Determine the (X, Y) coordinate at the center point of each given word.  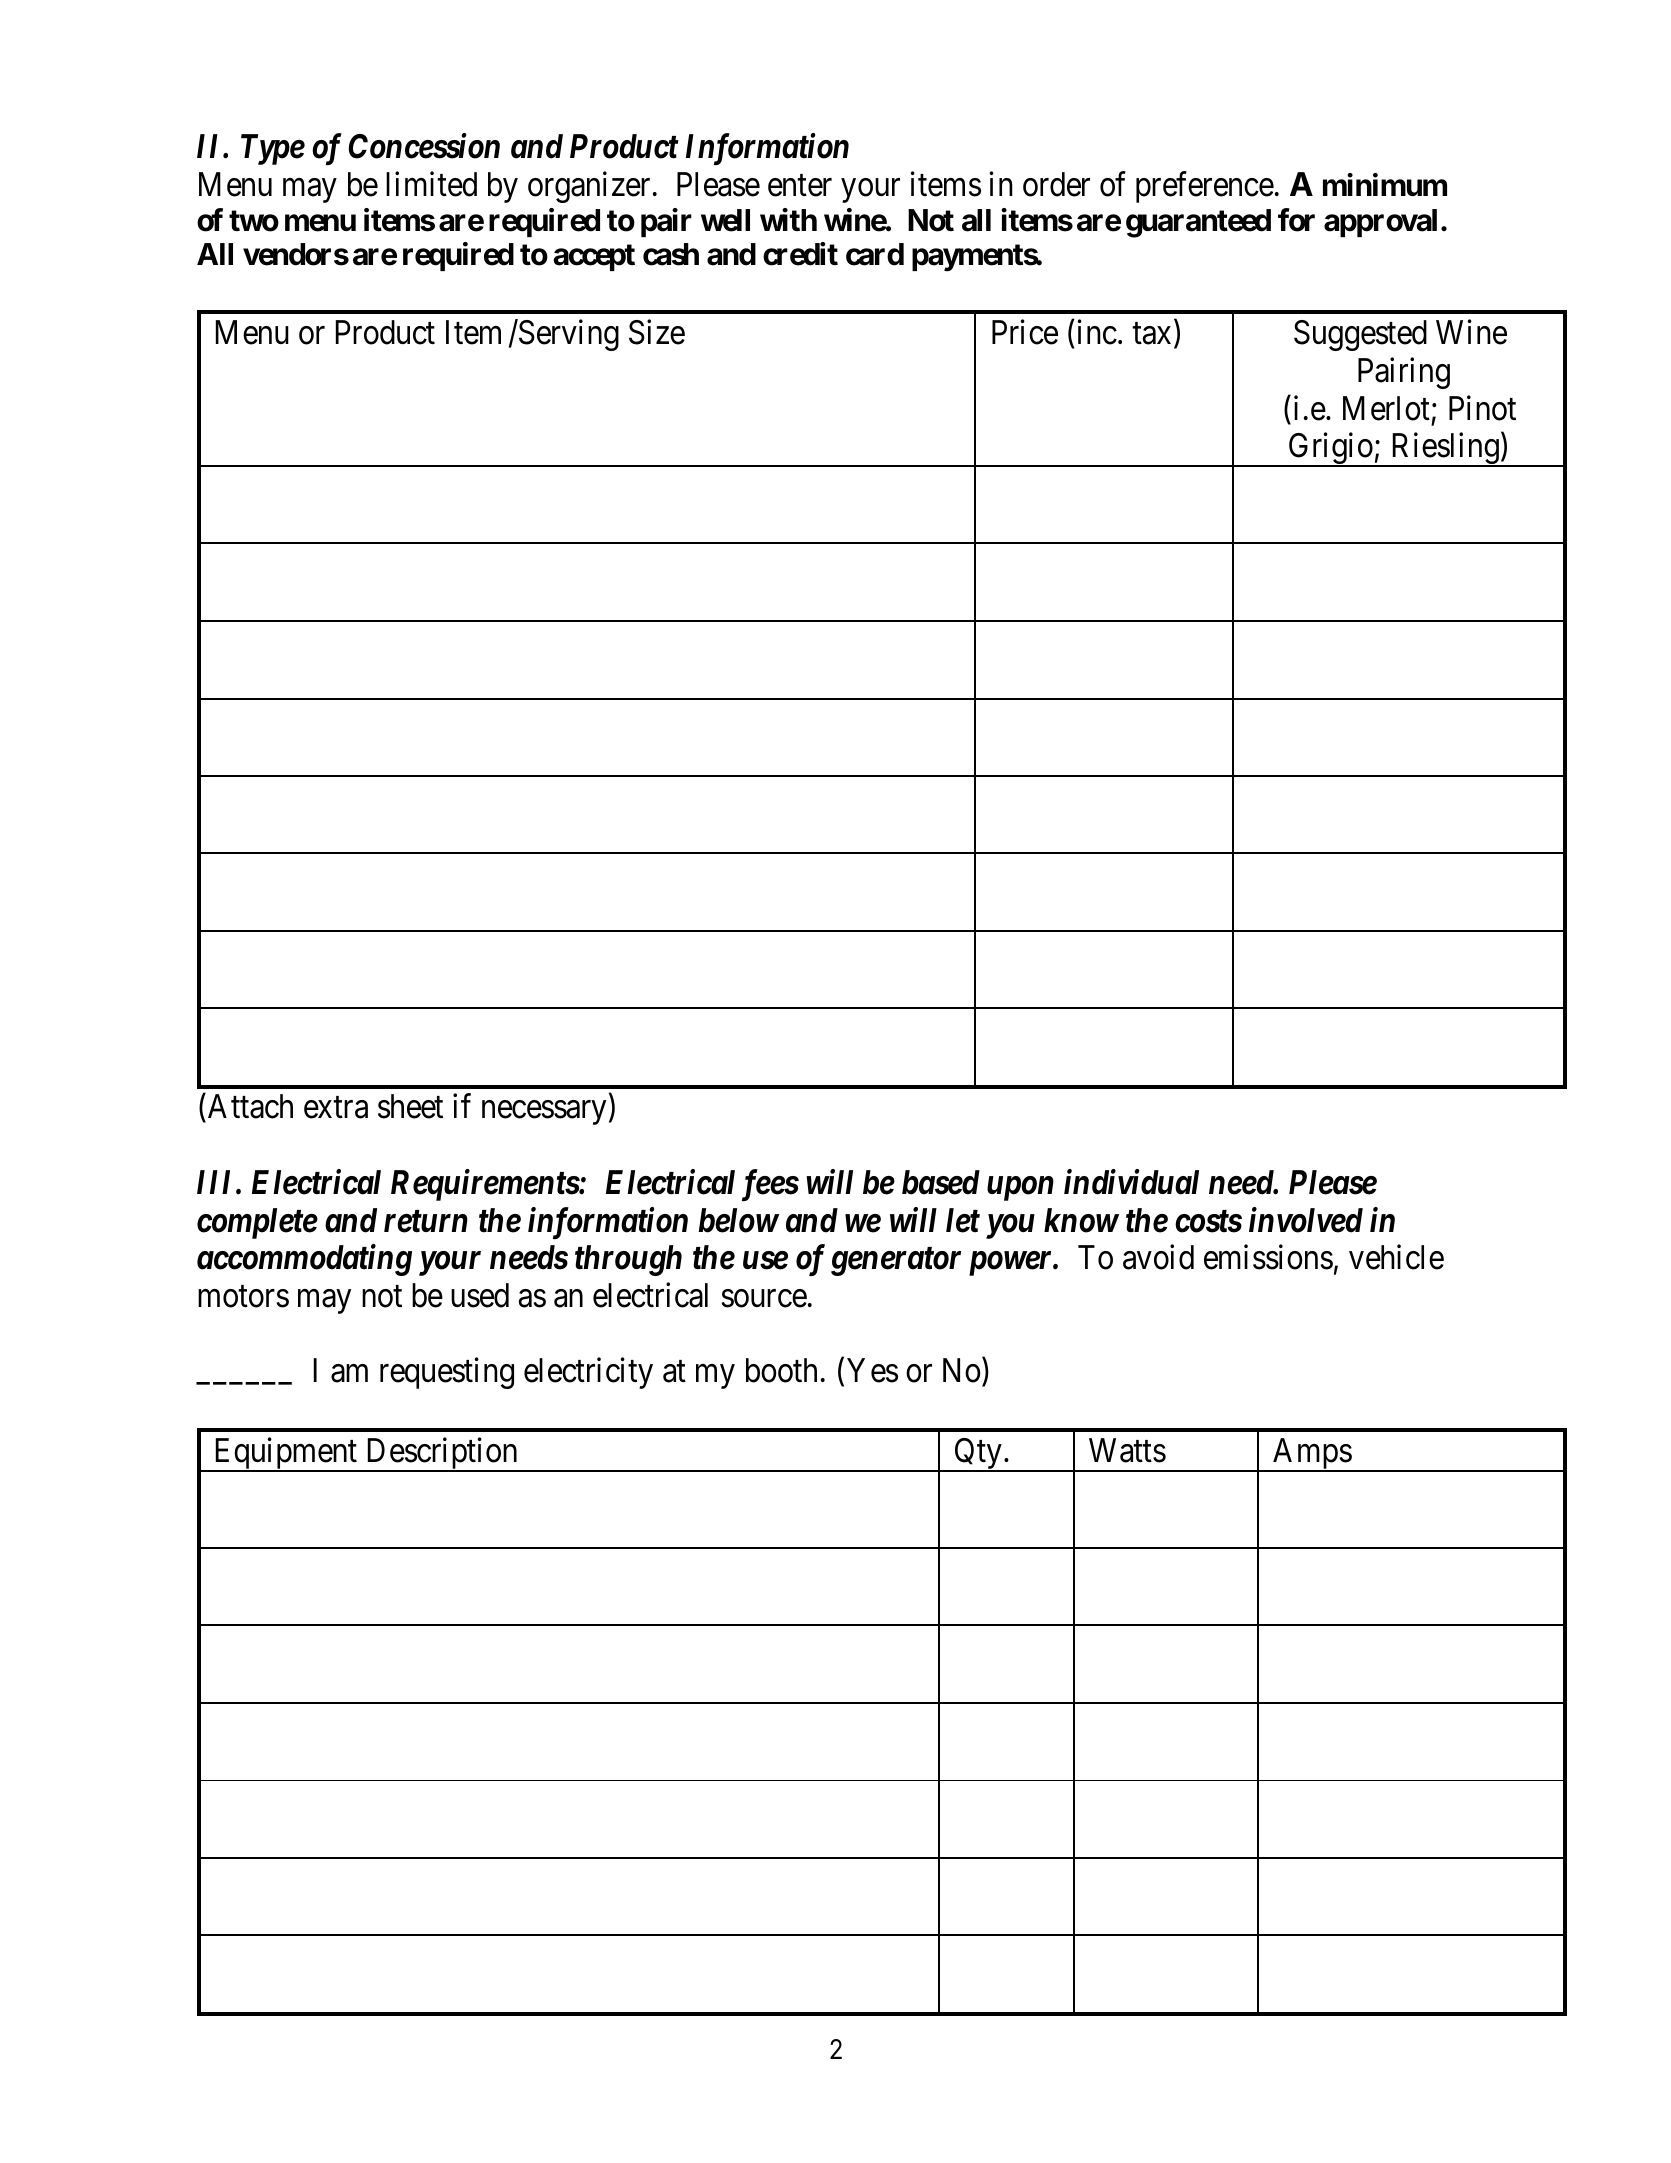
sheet (410, 1106)
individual (1131, 1182)
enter (800, 186)
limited (431, 184)
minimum (1385, 184)
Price (1025, 332)
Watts (1127, 1450)
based (941, 1182)
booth (781, 1370)
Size (657, 332)
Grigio (1330, 450)
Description (441, 1455)
